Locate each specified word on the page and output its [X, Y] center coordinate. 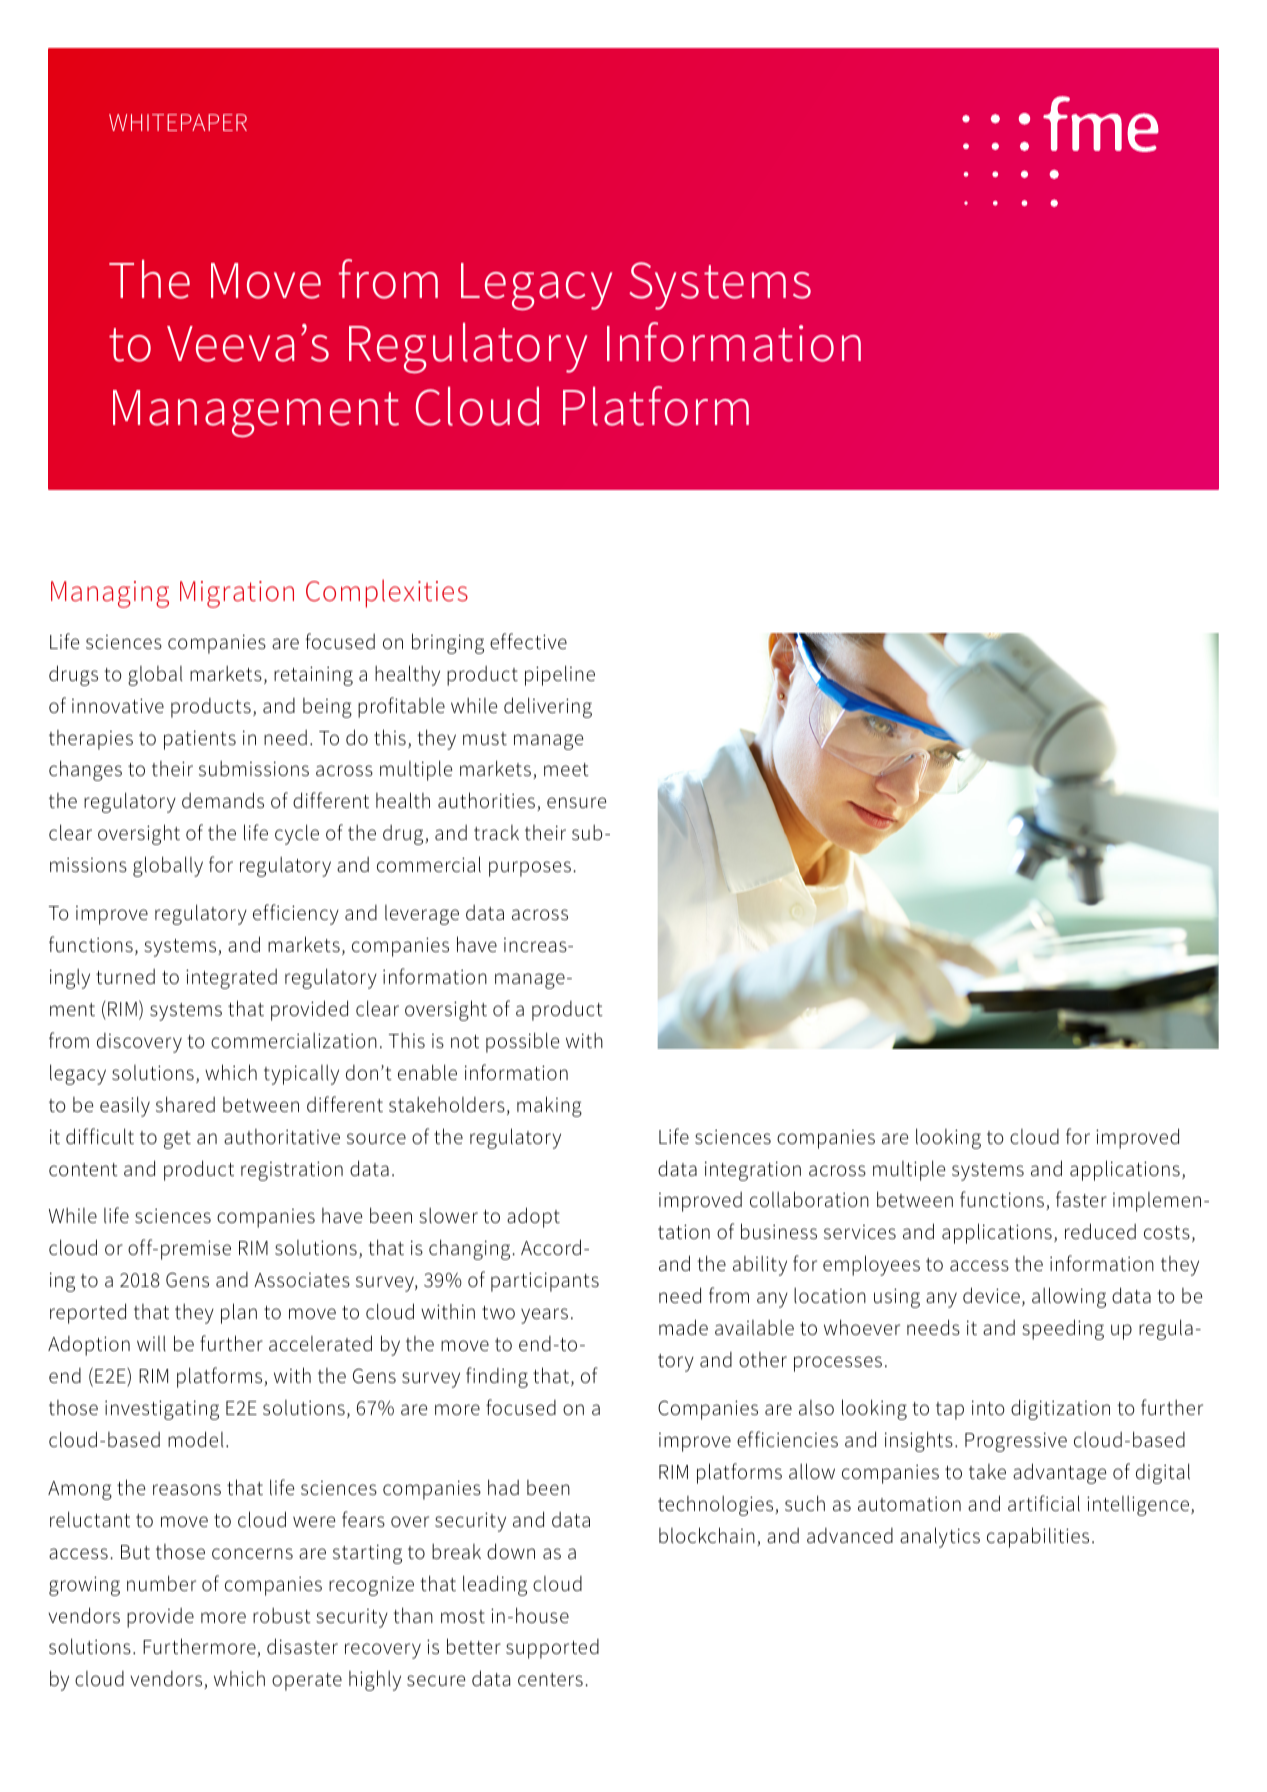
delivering [548, 707]
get [177, 1140]
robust [282, 1616]
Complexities [387, 593]
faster [1081, 1199]
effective [528, 641]
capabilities [1038, 1537]
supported [552, 1649]
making [549, 1106]
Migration [237, 594]
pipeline [560, 675]
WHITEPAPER [178, 122]
